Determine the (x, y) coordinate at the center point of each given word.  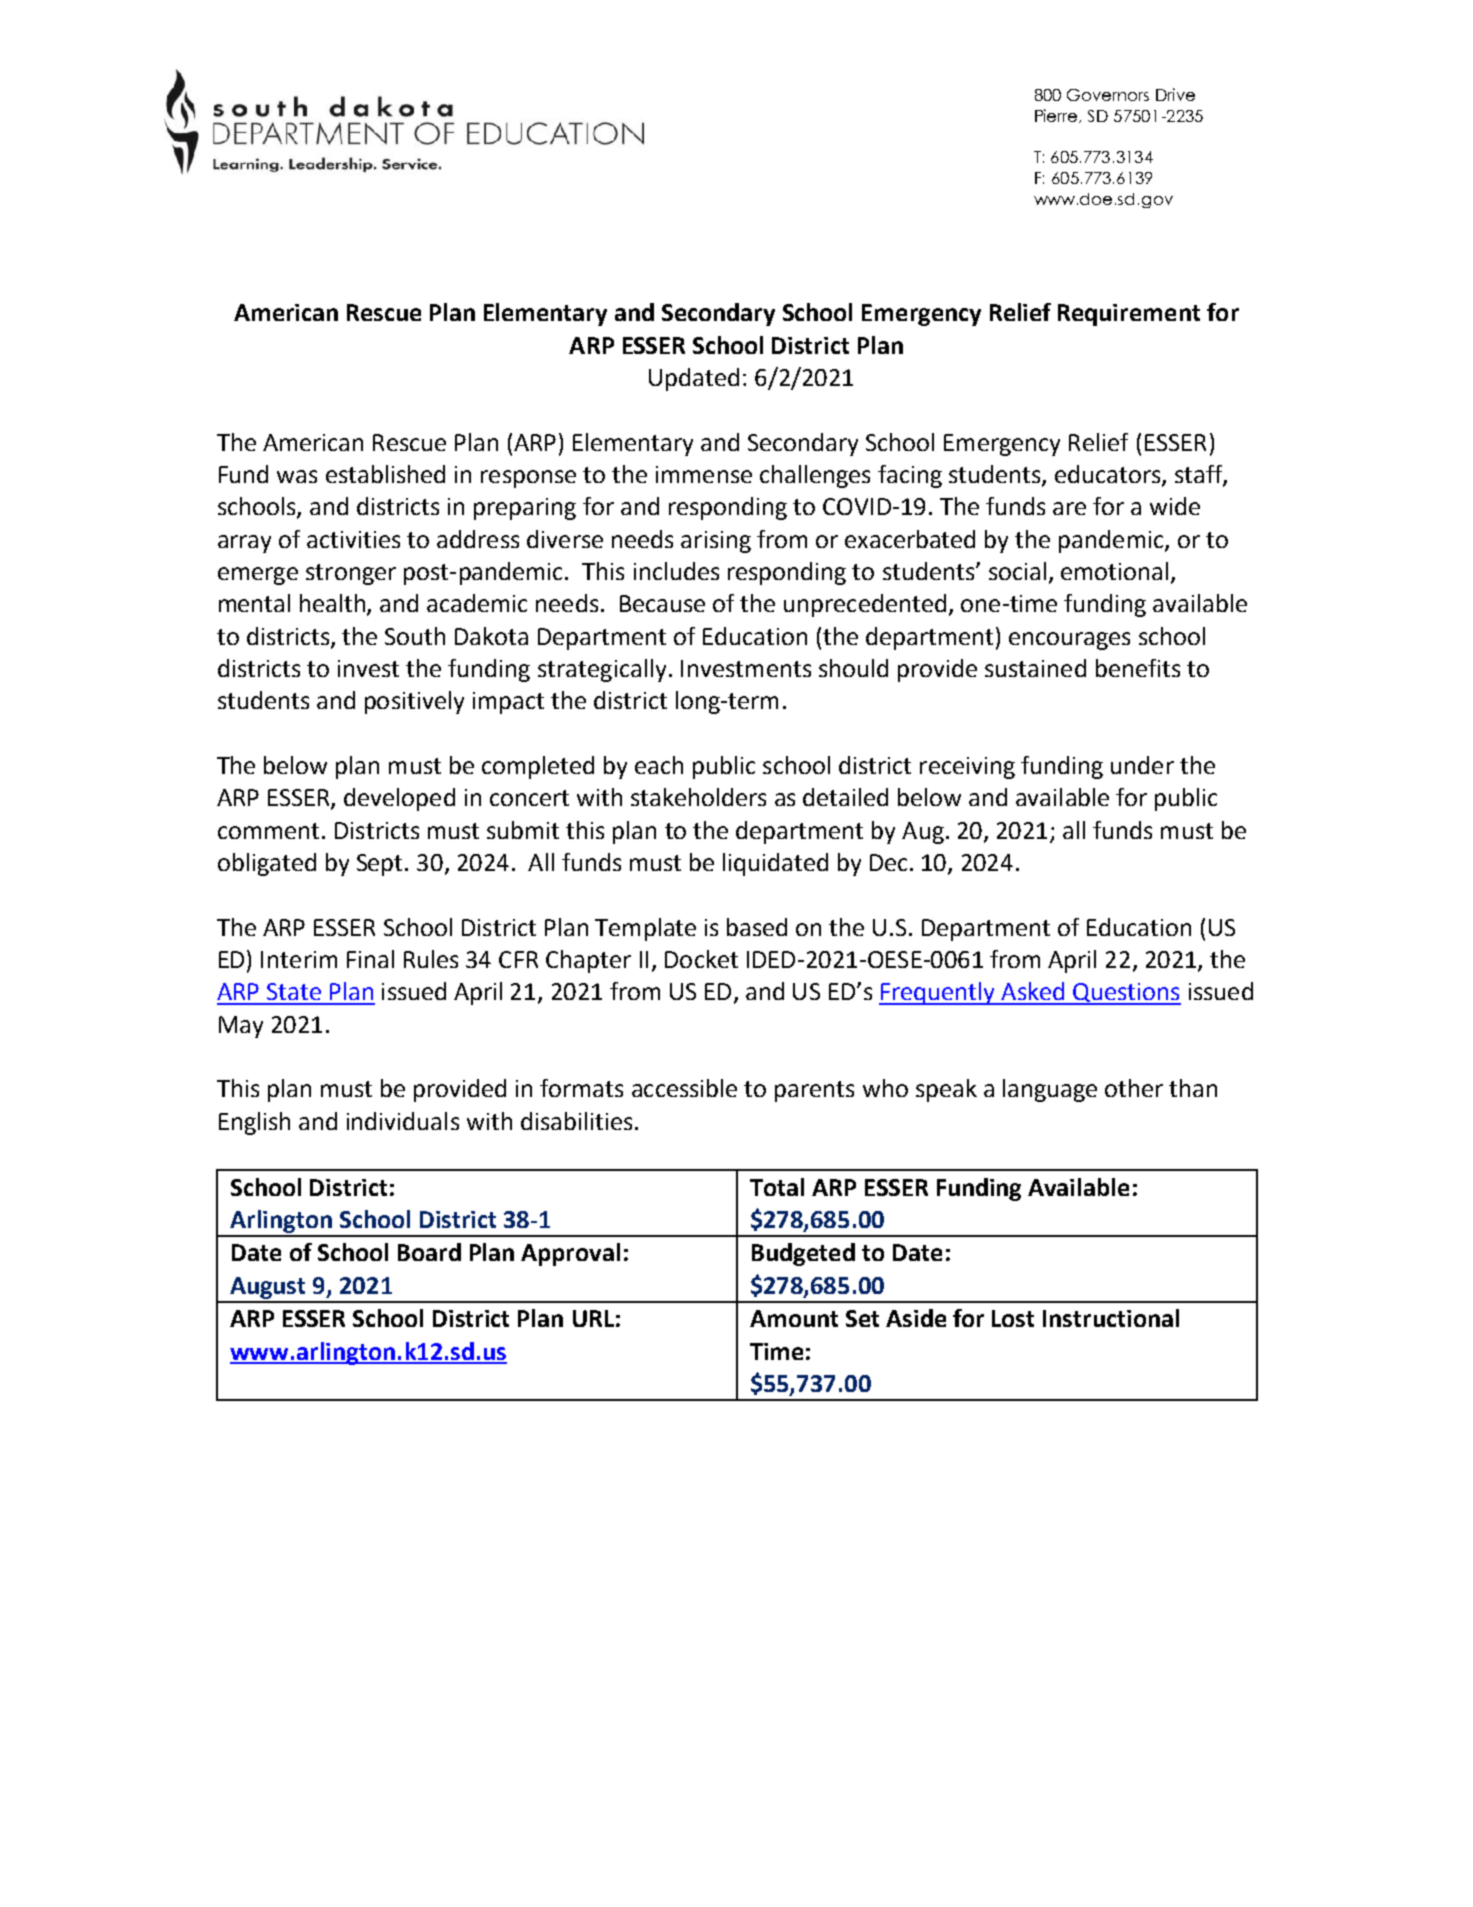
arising (716, 542)
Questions (1126, 994)
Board (429, 1252)
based (757, 927)
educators (1109, 475)
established (385, 474)
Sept (381, 865)
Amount (794, 1318)
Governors (1108, 95)
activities (353, 539)
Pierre (1057, 116)
